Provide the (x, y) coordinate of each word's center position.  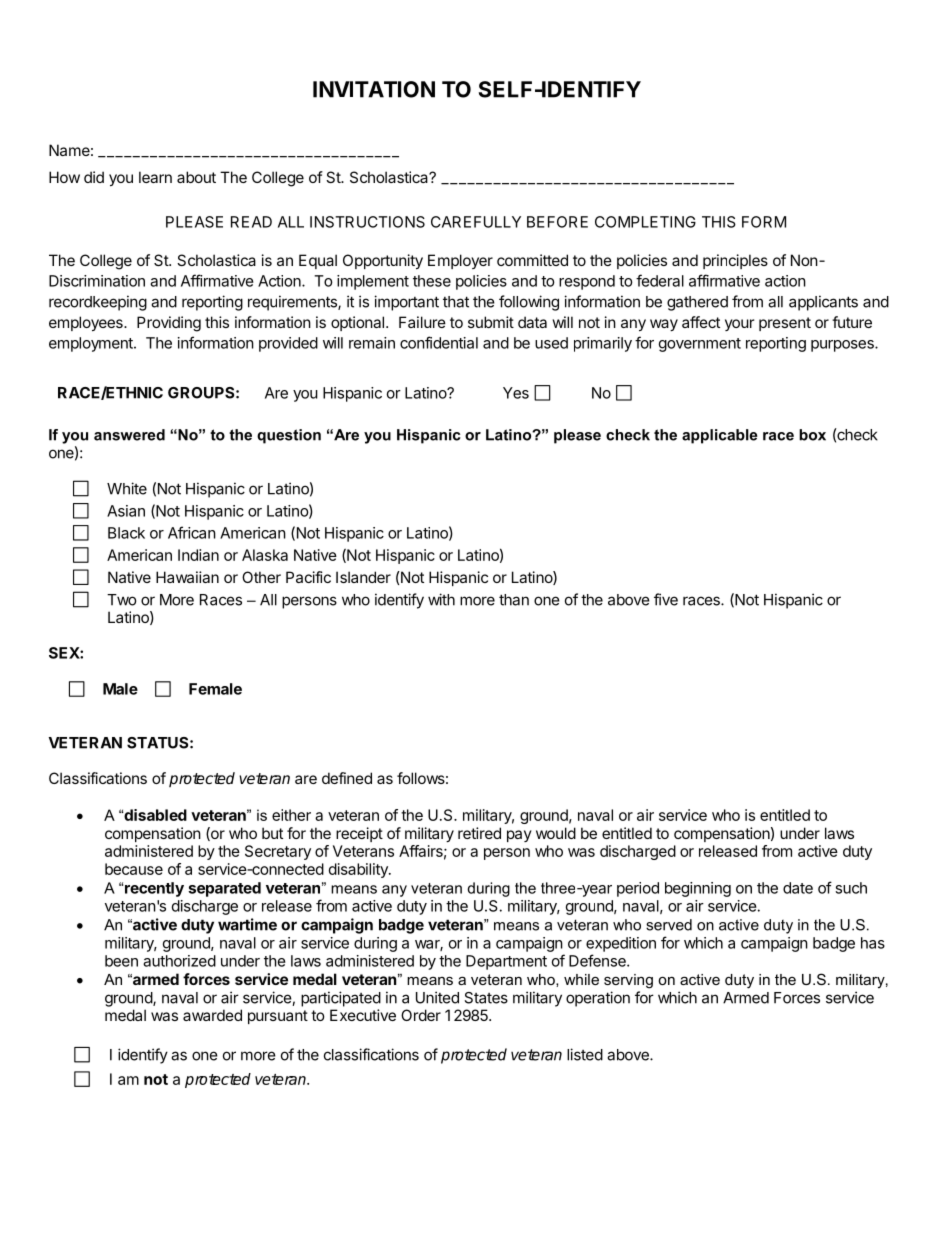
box (812, 435)
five (666, 599)
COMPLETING (645, 222)
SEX (65, 653)
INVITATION (374, 89)
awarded (212, 1015)
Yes (516, 393)
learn (155, 177)
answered (129, 435)
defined (347, 778)
